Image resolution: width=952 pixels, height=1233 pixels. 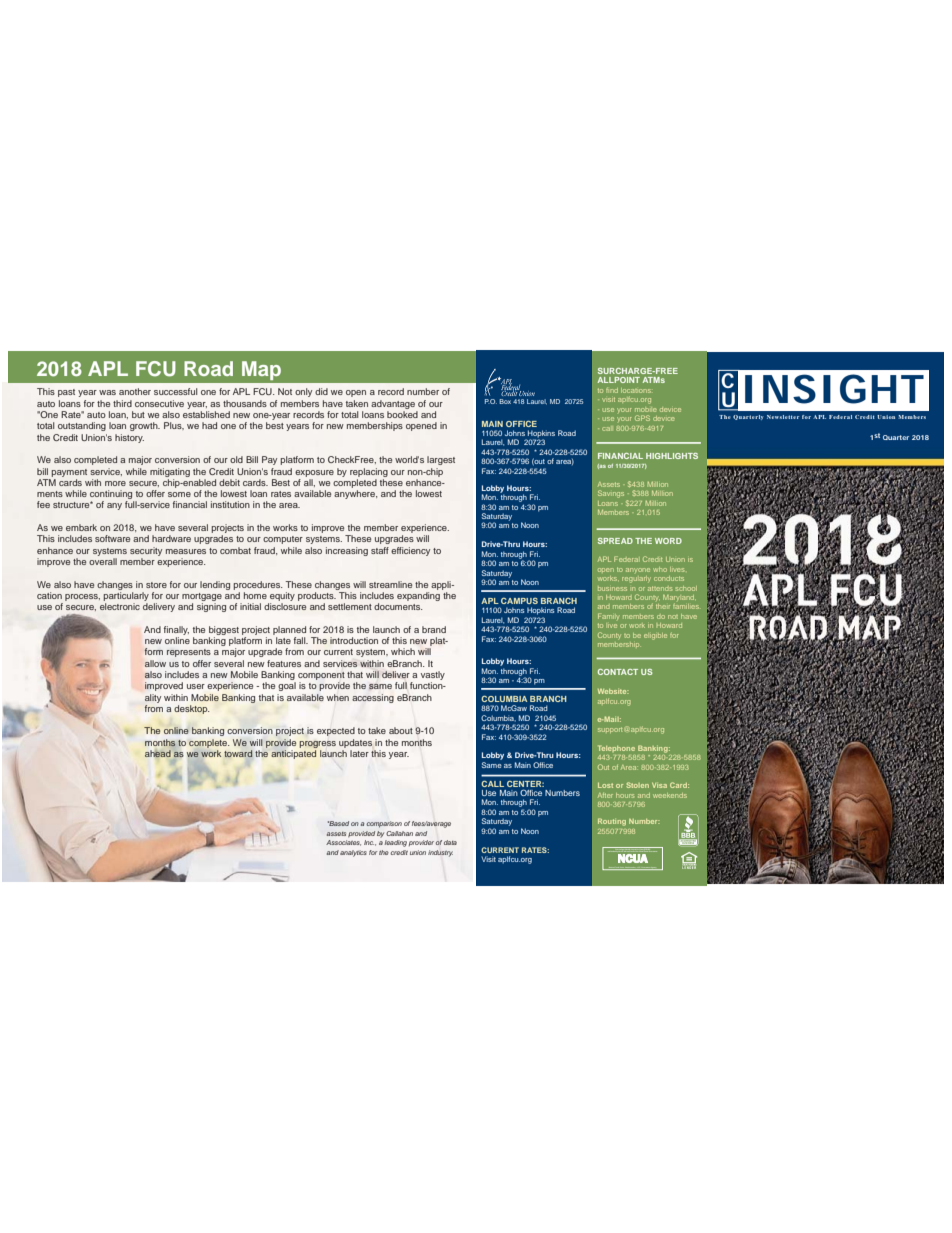 What do you see at coordinates (834, 389) in the image?
I see `INSIGHT` at bounding box center [834, 389].
